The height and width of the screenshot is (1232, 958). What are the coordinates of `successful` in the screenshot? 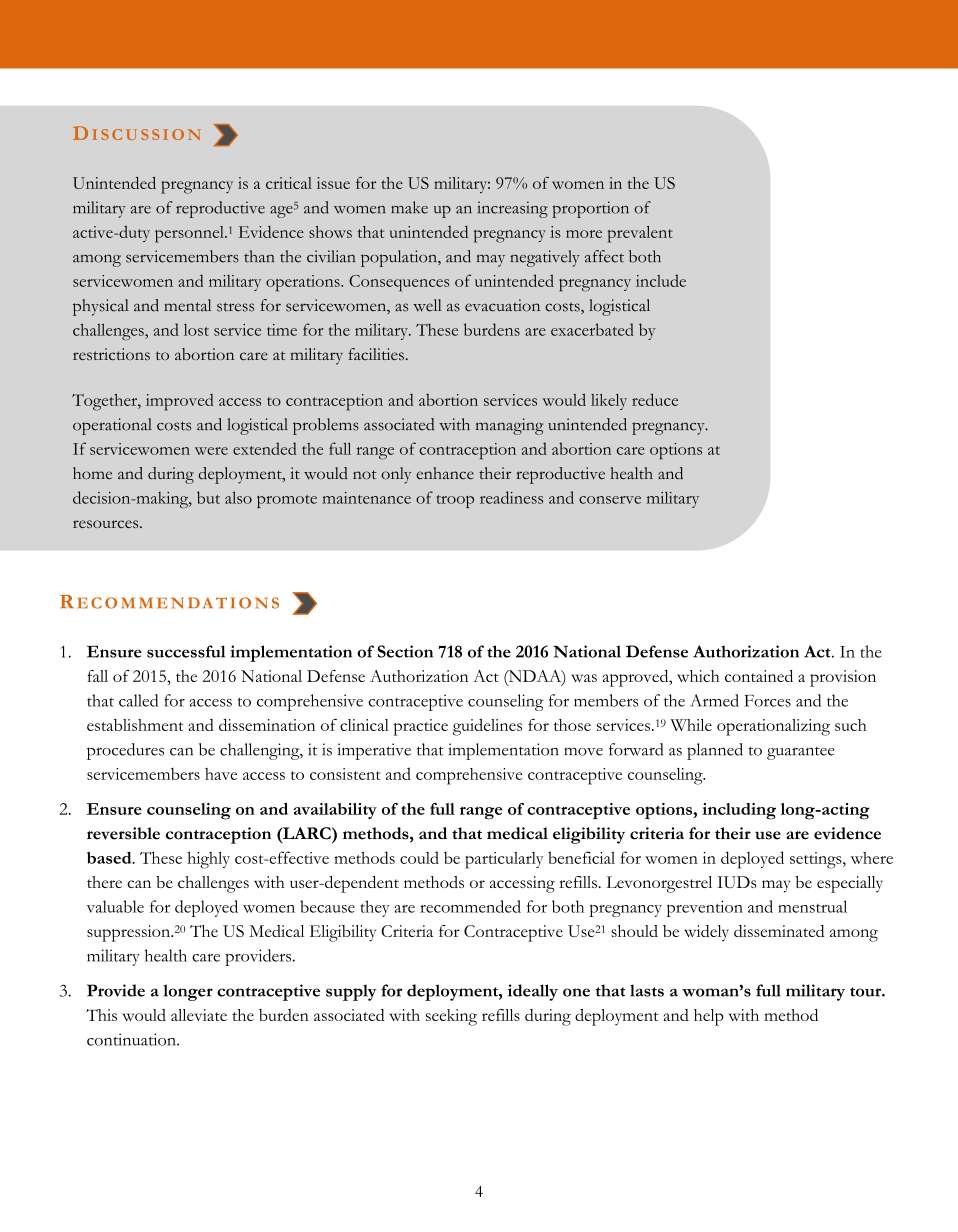 It's located at (186, 651).
